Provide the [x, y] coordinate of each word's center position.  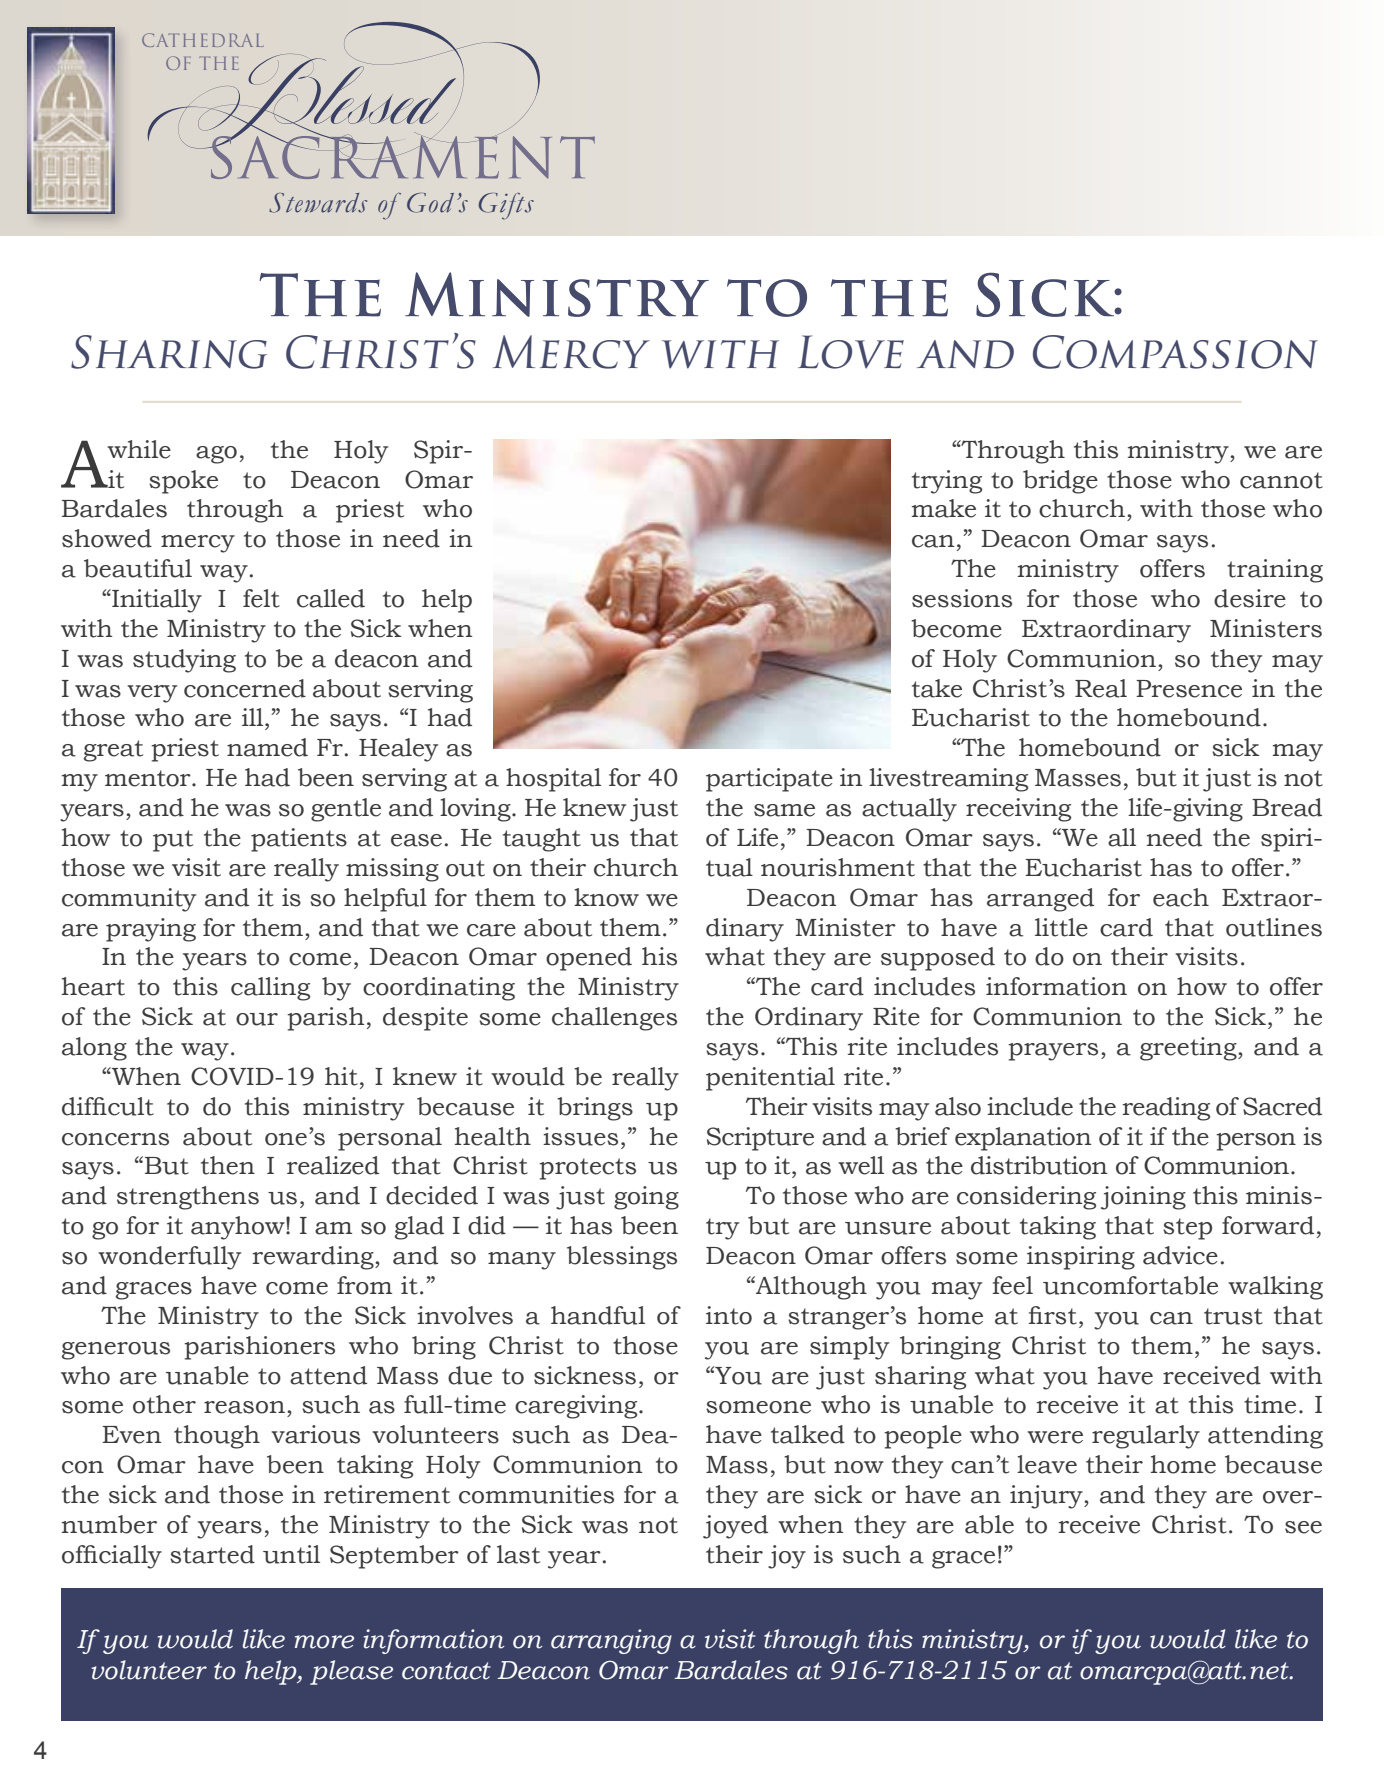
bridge [1060, 482]
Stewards [318, 203]
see [1303, 1527]
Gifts [506, 206]
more [324, 1642]
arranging [611, 1641]
